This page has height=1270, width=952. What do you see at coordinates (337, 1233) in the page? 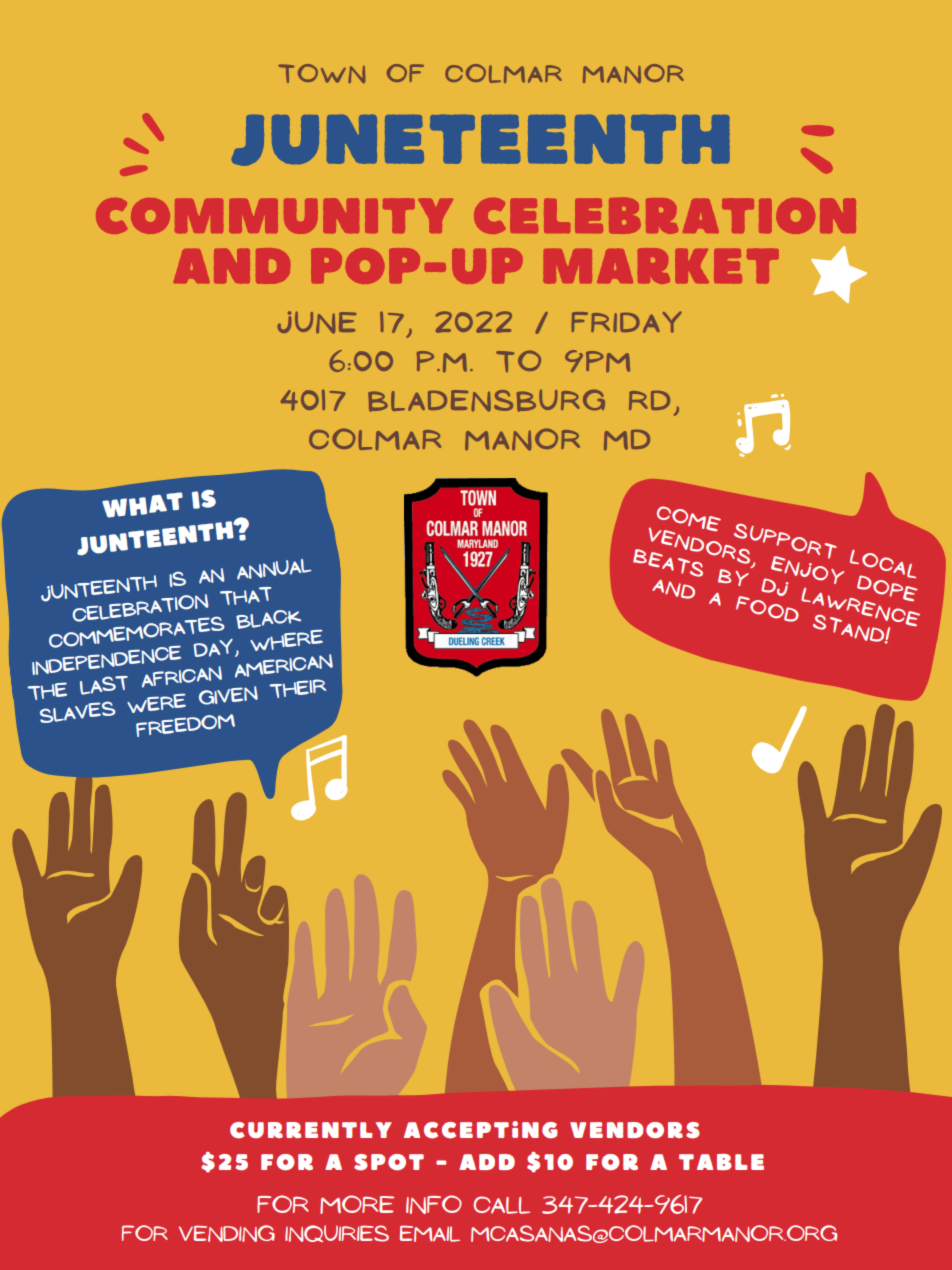
I see `inquiries` at bounding box center [337, 1233].
